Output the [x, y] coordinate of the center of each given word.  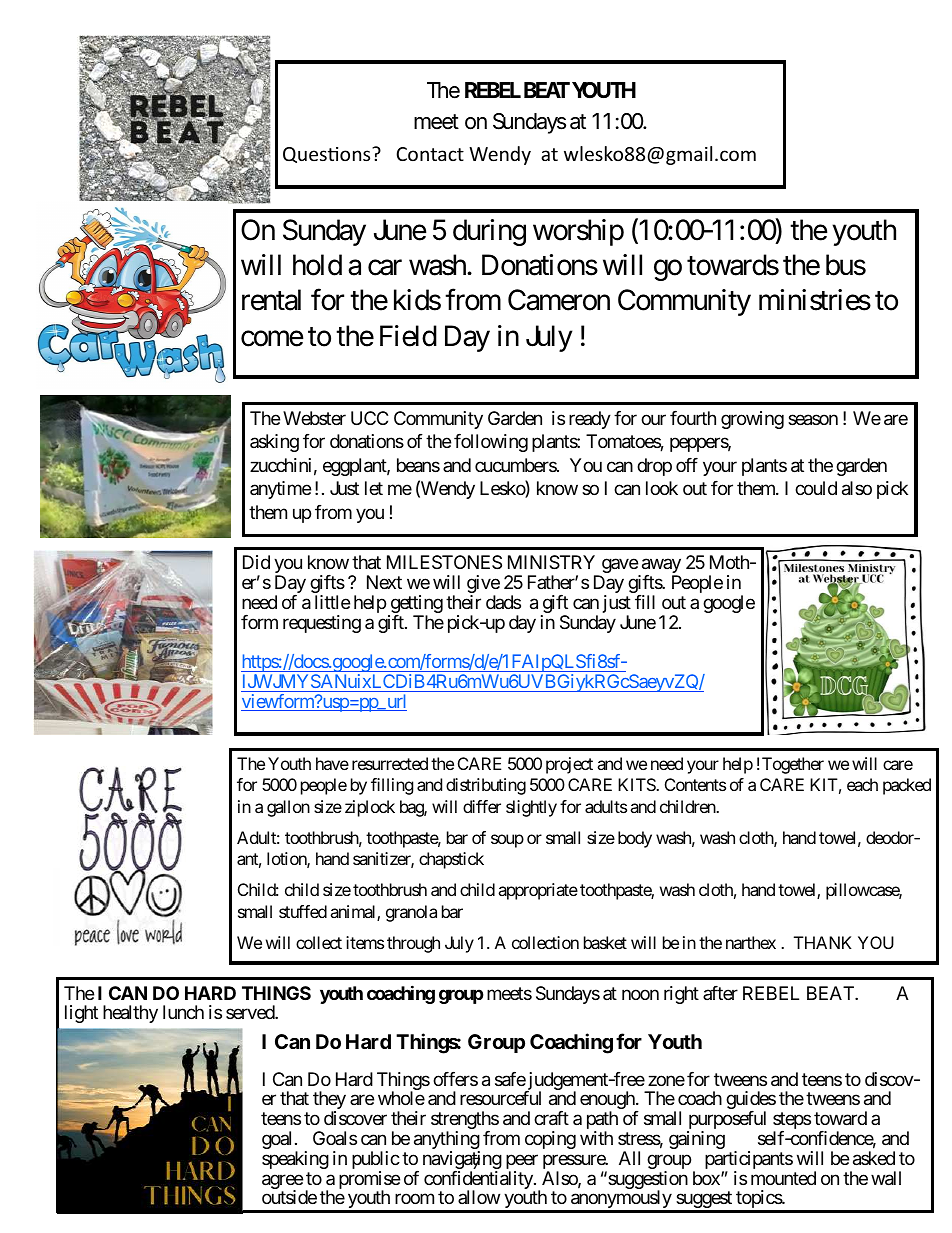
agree [282, 1183]
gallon [288, 808]
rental [271, 300]
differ [482, 806]
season [813, 420]
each [862, 784]
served [251, 1012]
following [491, 443]
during [489, 232]
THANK [823, 942]
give [483, 585]
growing [752, 420]
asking [274, 443]
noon [640, 994]
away [660, 568]
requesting [322, 624]
